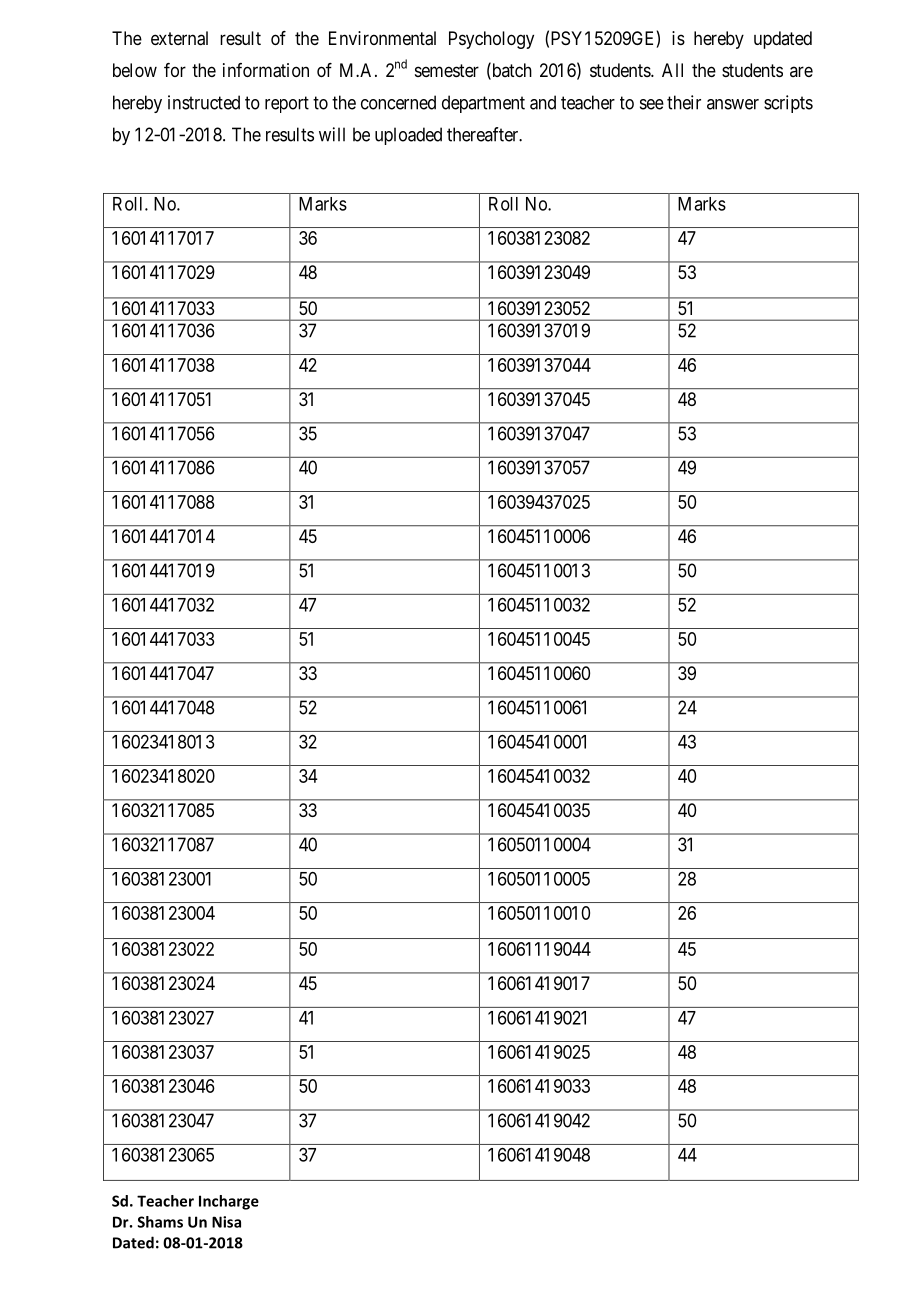 Image resolution: width=924 pixels, height=1308 pixels. What do you see at coordinates (733, 104) in the document?
I see `answer` at bounding box center [733, 104].
